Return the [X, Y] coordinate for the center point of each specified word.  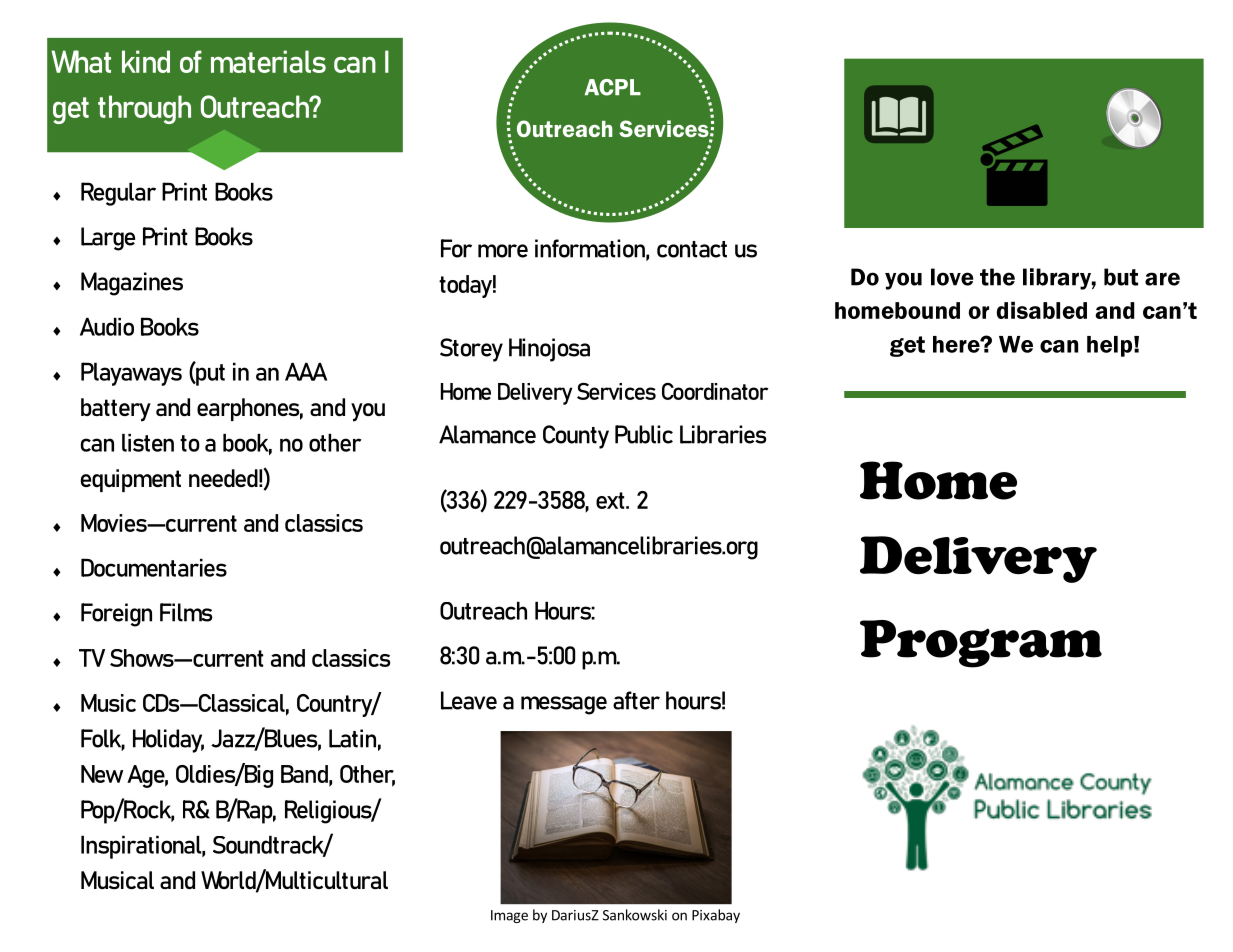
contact [692, 249]
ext [611, 500]
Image [509, 916]
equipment [131, 480]
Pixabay [716, 916]
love [952, 277]
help [1109, 346]
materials [268, 61]
